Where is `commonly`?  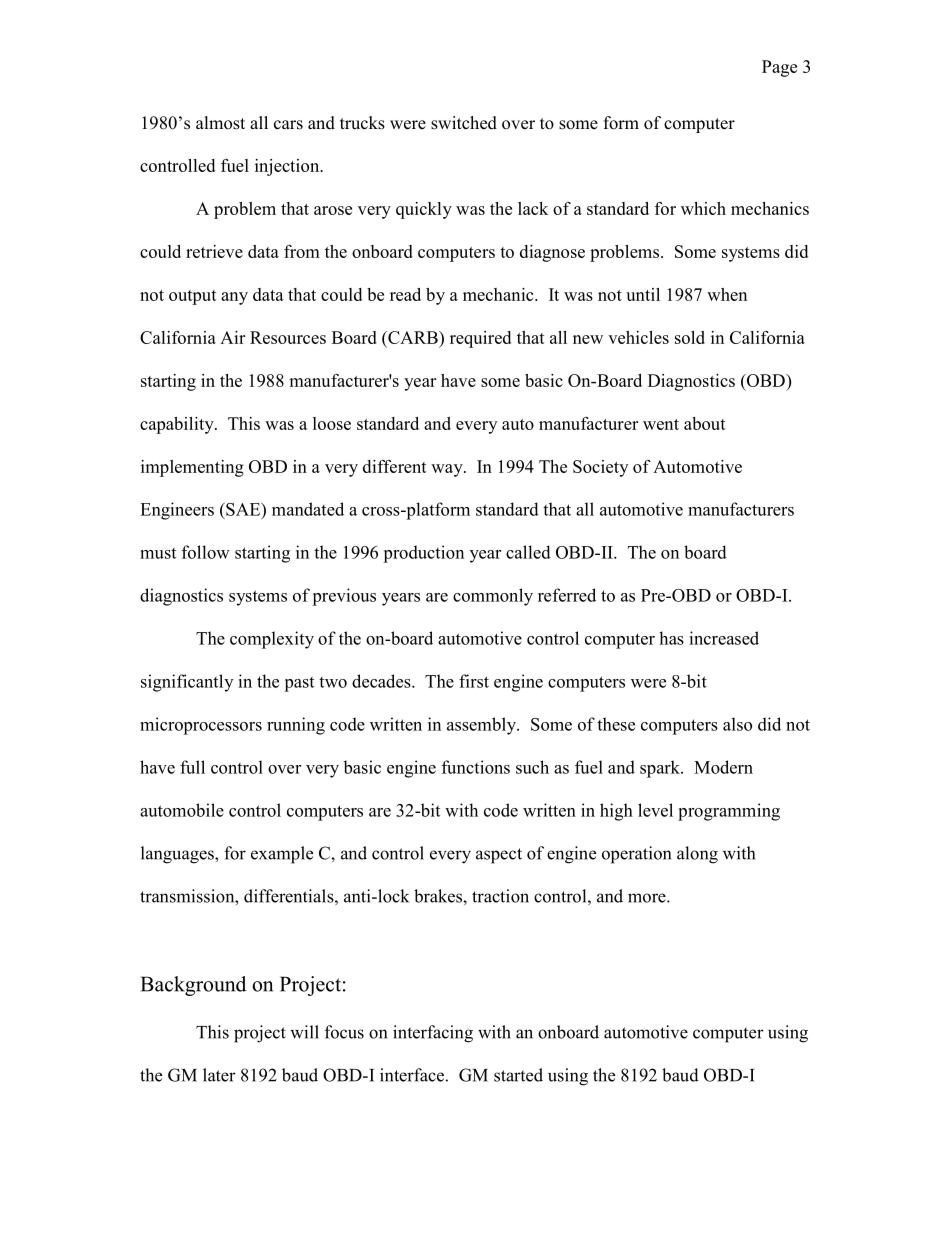
commonly is located at coordinates (493, 597).
